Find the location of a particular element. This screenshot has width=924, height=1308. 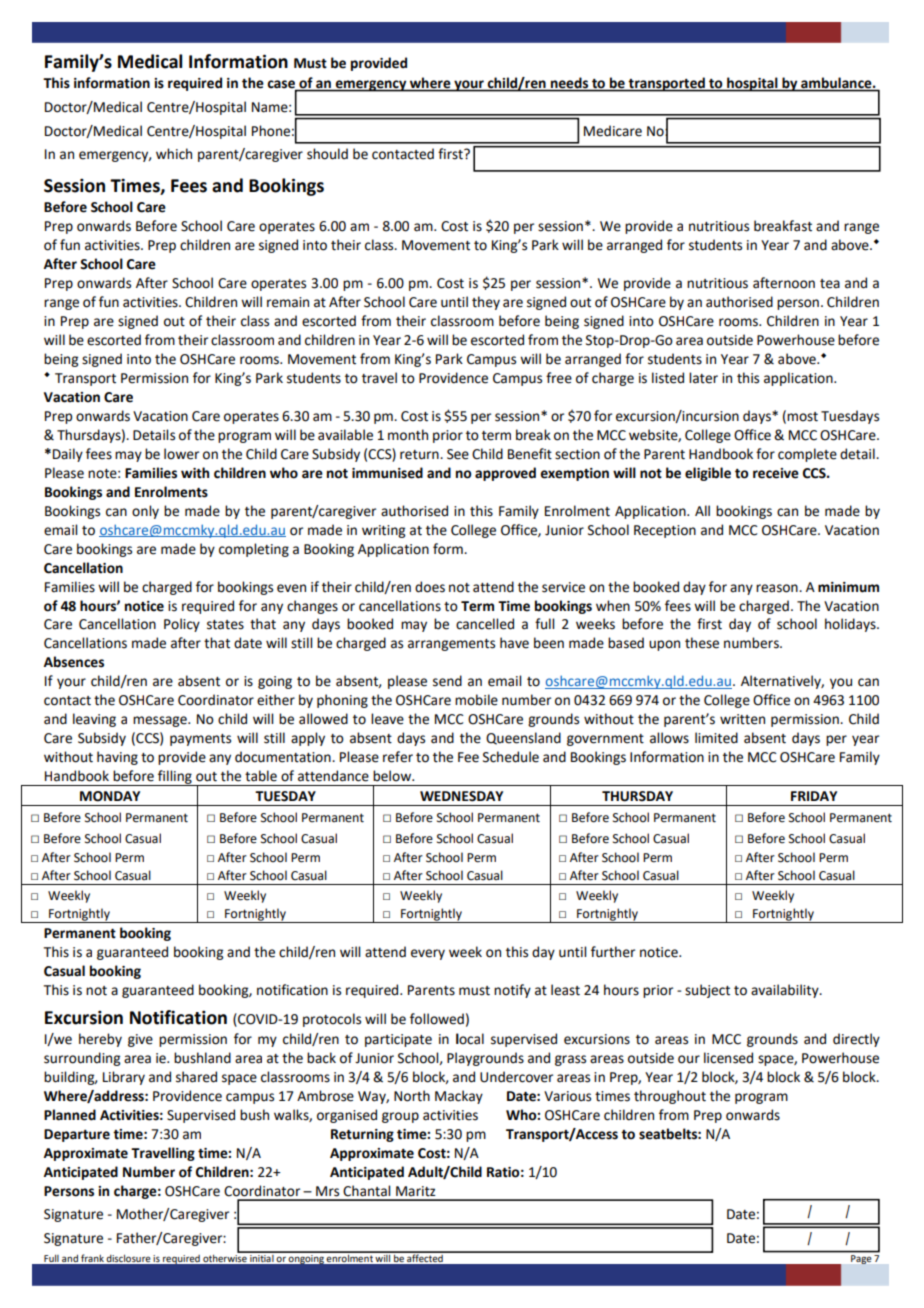

receive is located at coordinates (776, 473).
